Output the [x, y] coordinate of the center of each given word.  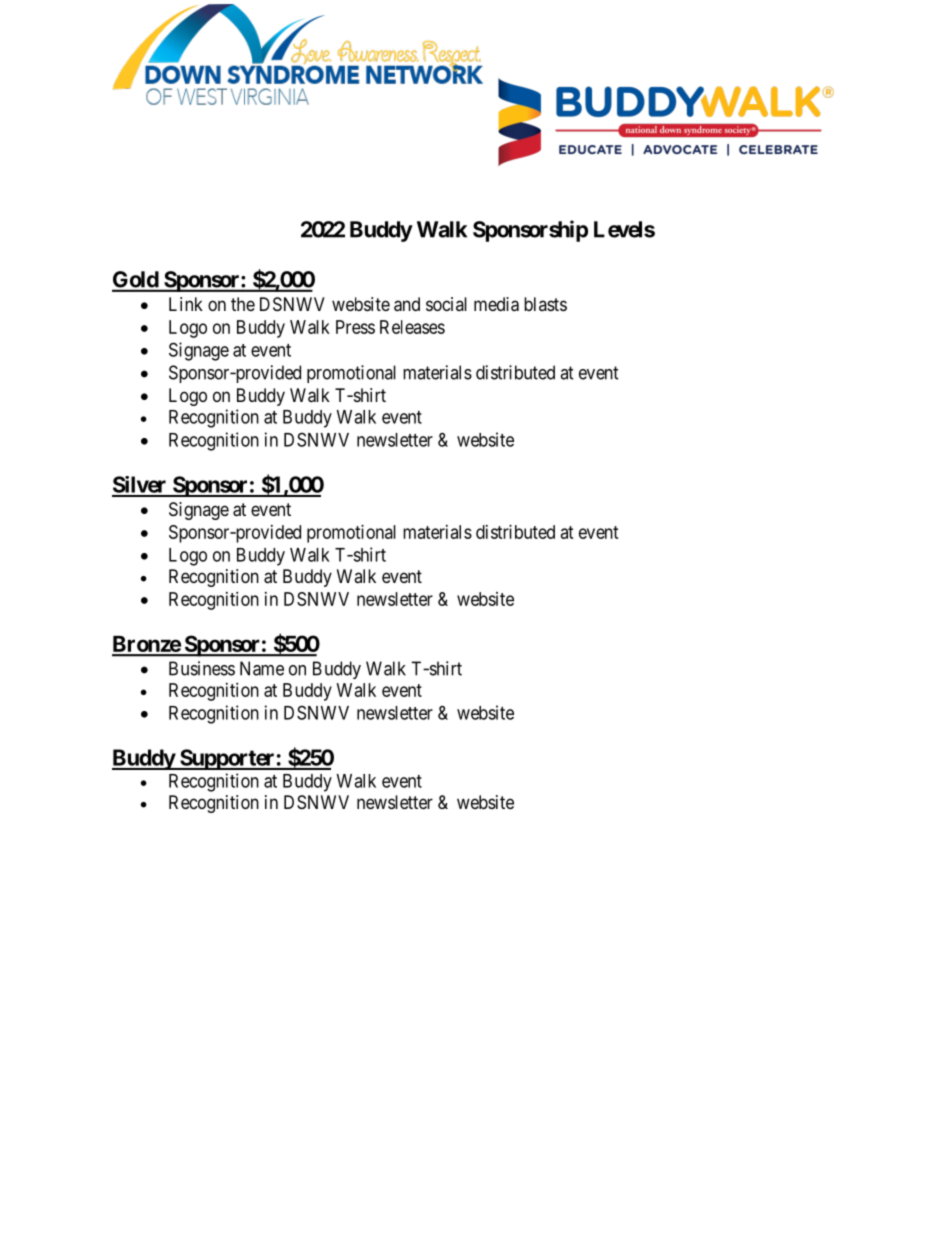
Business [202, 668]
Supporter [227, 759]
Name [262, 668]
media [496, 304]
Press [355, 327]
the [243, 304]
